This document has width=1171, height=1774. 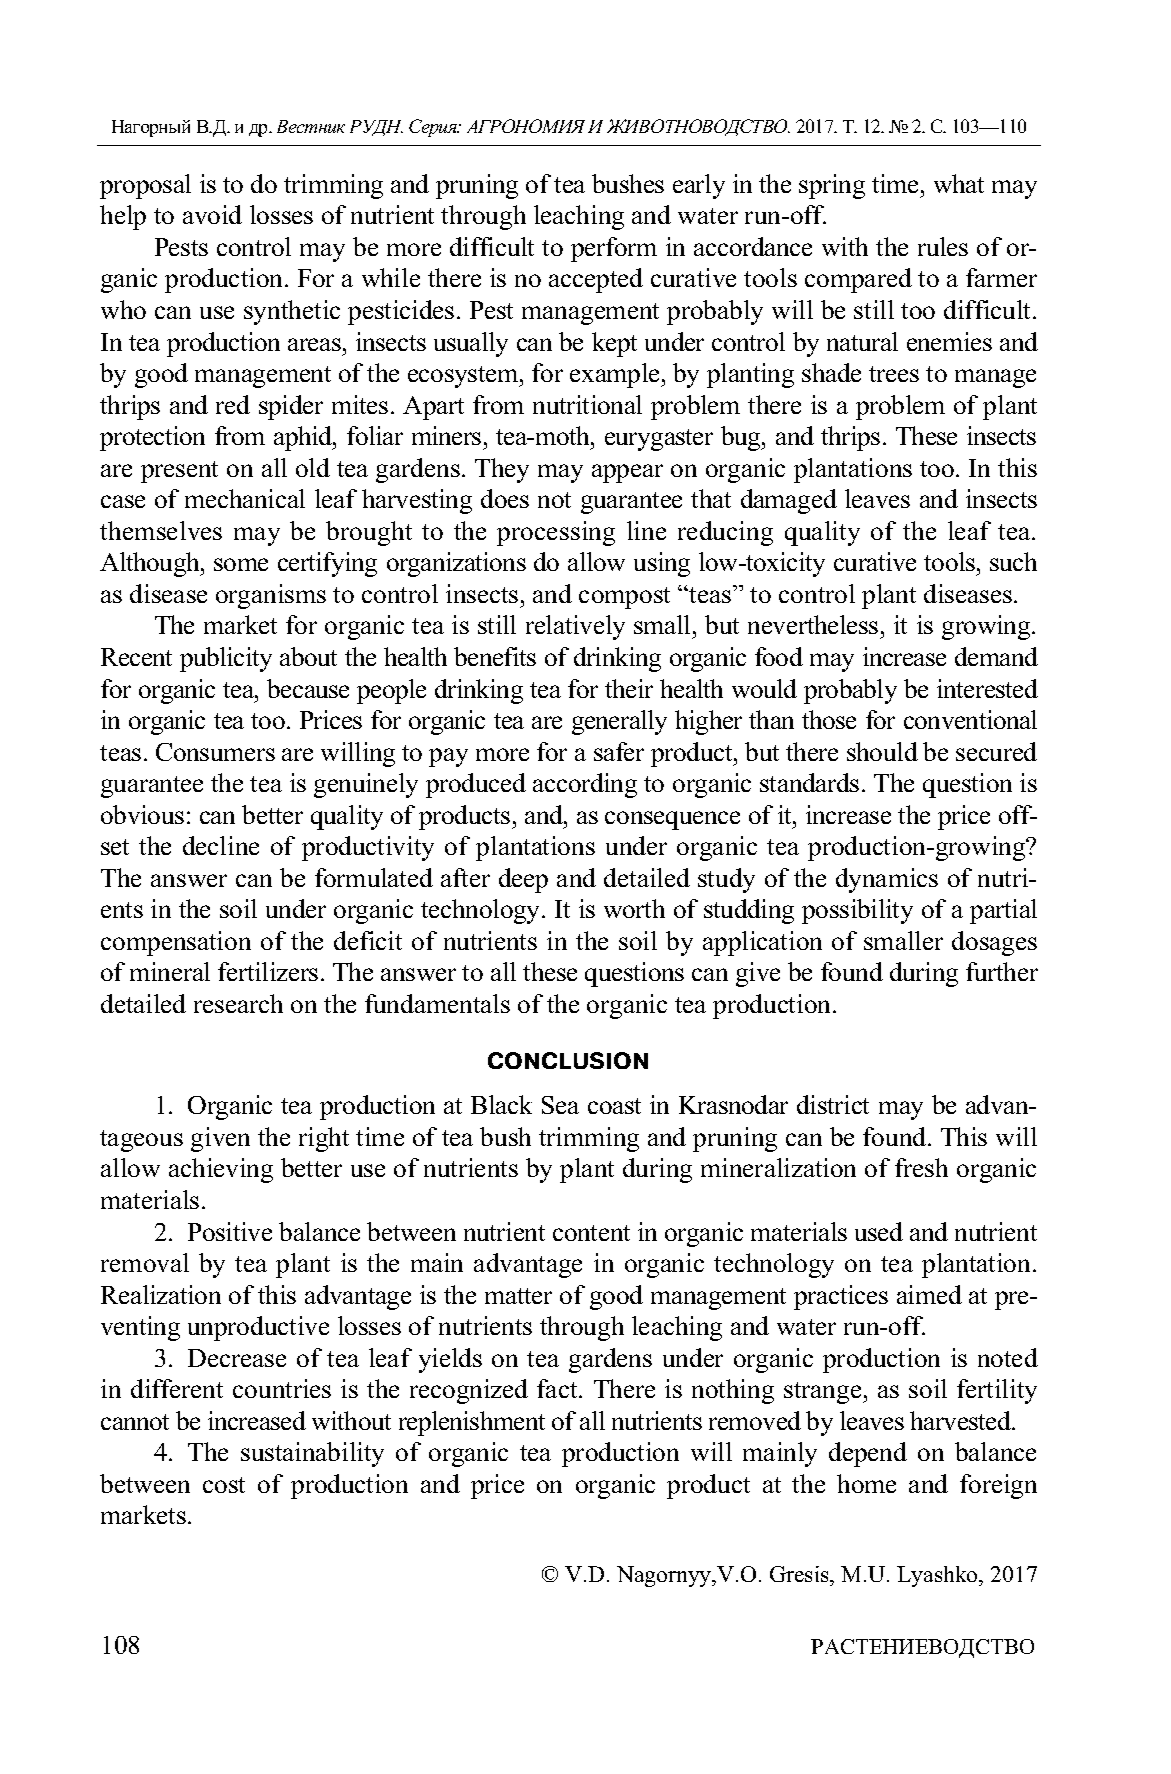 I want to click on CONCLUSION, so click(x=568, y=1060).
